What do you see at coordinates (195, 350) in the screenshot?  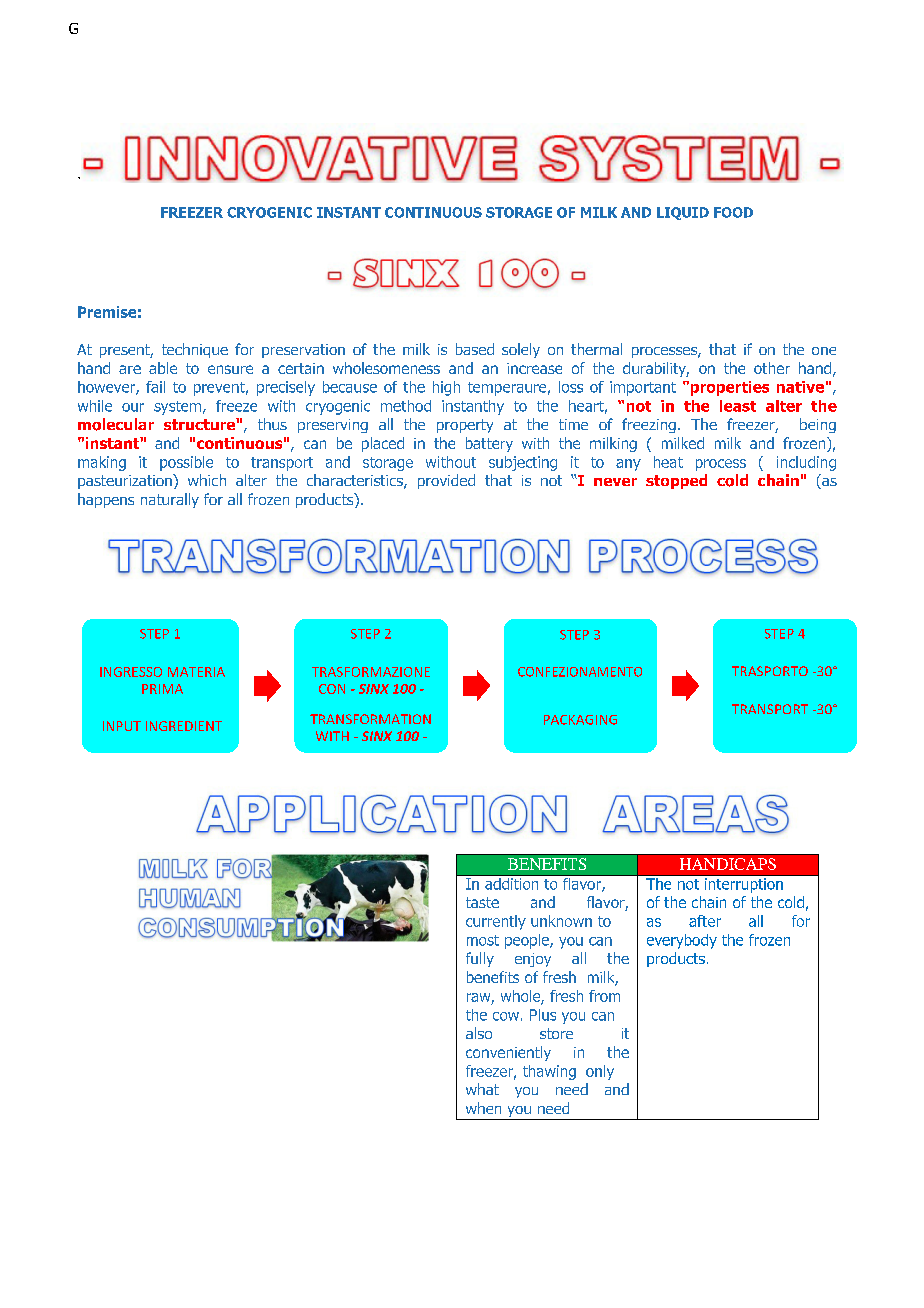 I see `technique` at bounding box center [195, 350].
